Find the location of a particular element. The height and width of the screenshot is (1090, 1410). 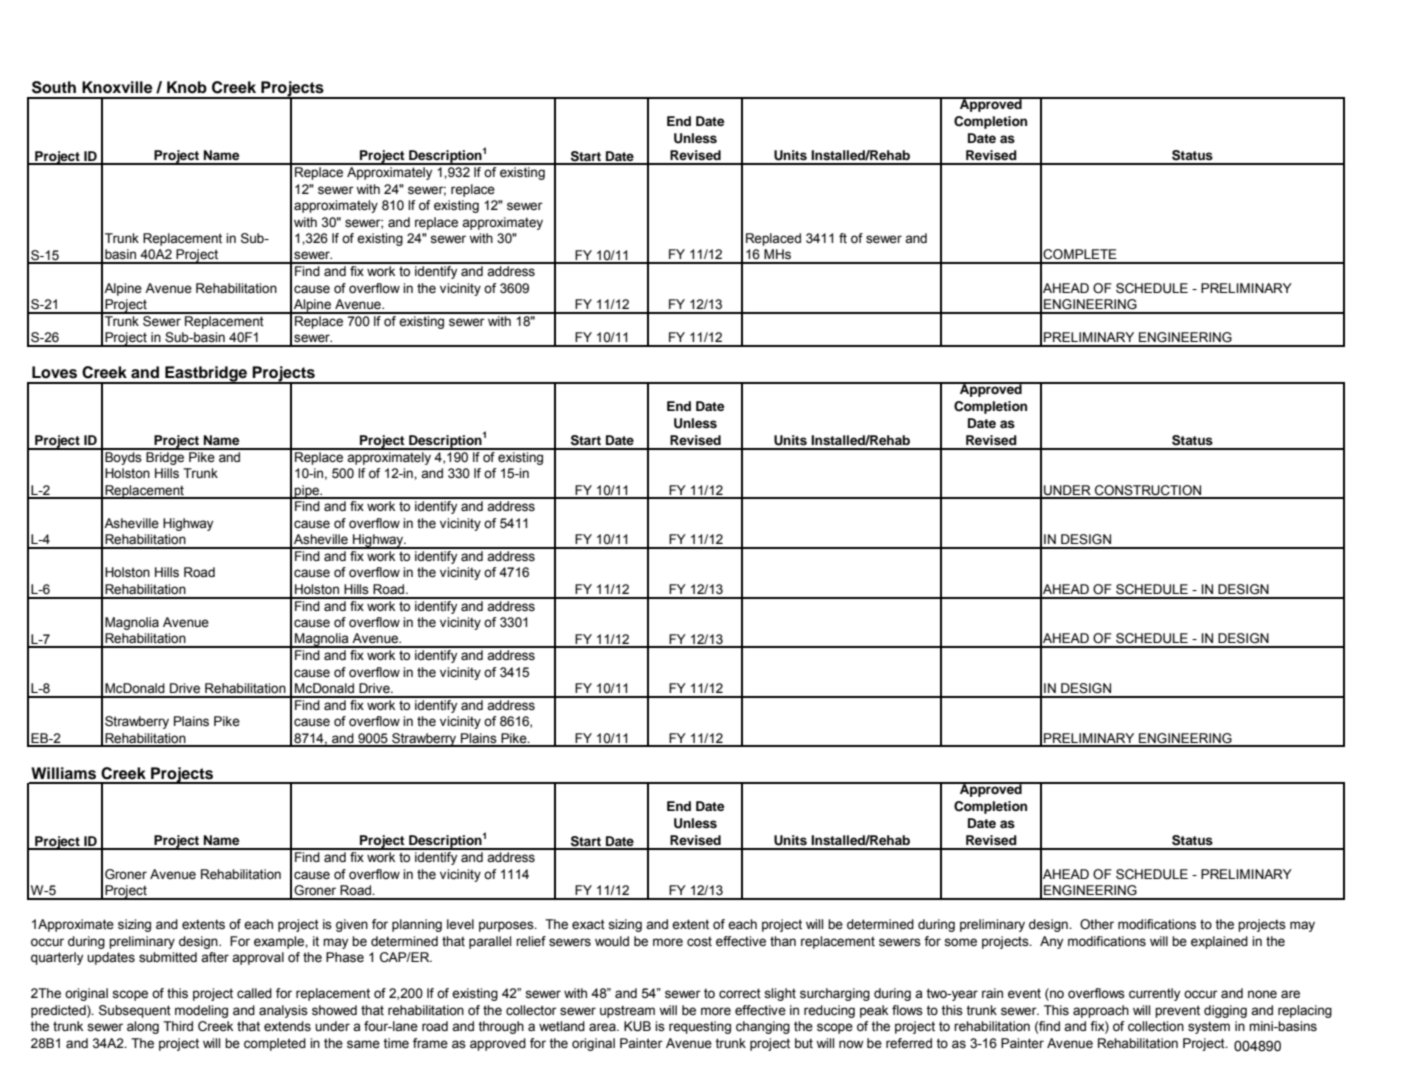

given is located at coordinates (352, 925).
